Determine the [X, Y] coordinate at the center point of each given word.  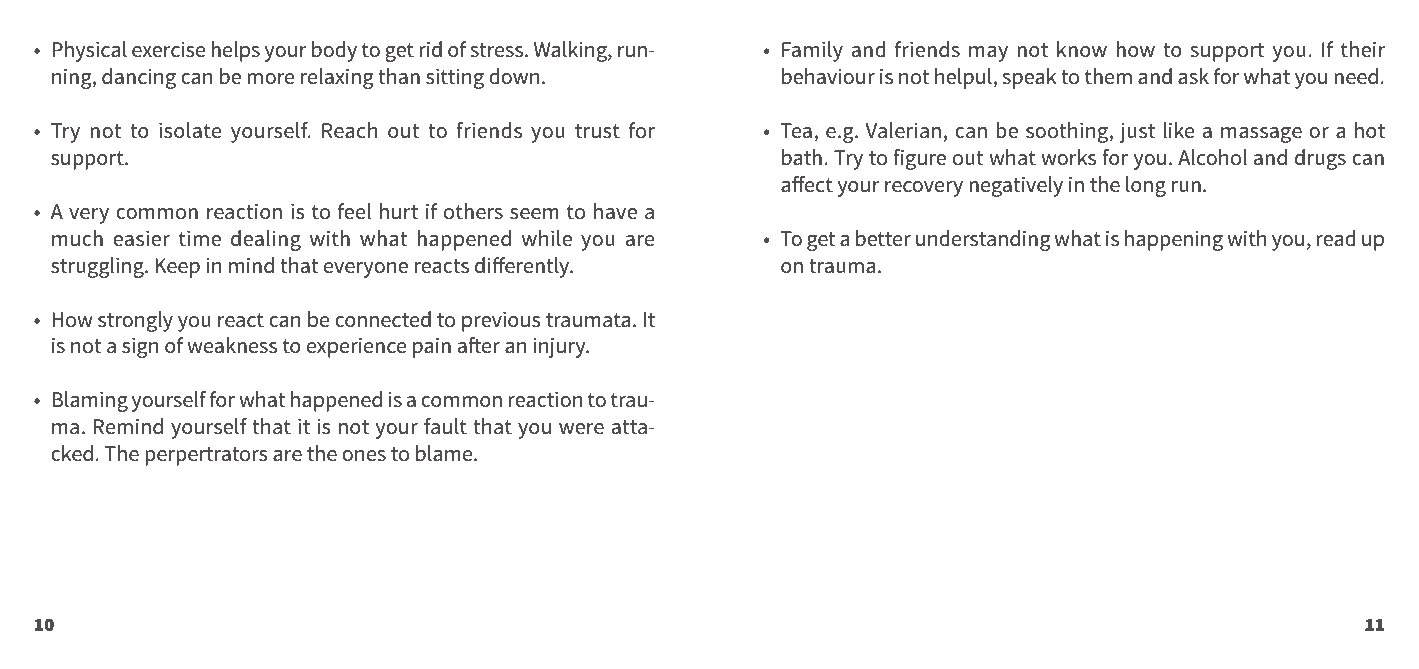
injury [561, 347]
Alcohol [1212, 157]
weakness [232, 345]
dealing [266, 240]
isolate [190, 130]
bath [802, 157]
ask [1193, 76]
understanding [983, 240]
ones [364, 456]
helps [235, 51]
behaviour [828, 76]
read [1336, 238]
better [883, 238]
